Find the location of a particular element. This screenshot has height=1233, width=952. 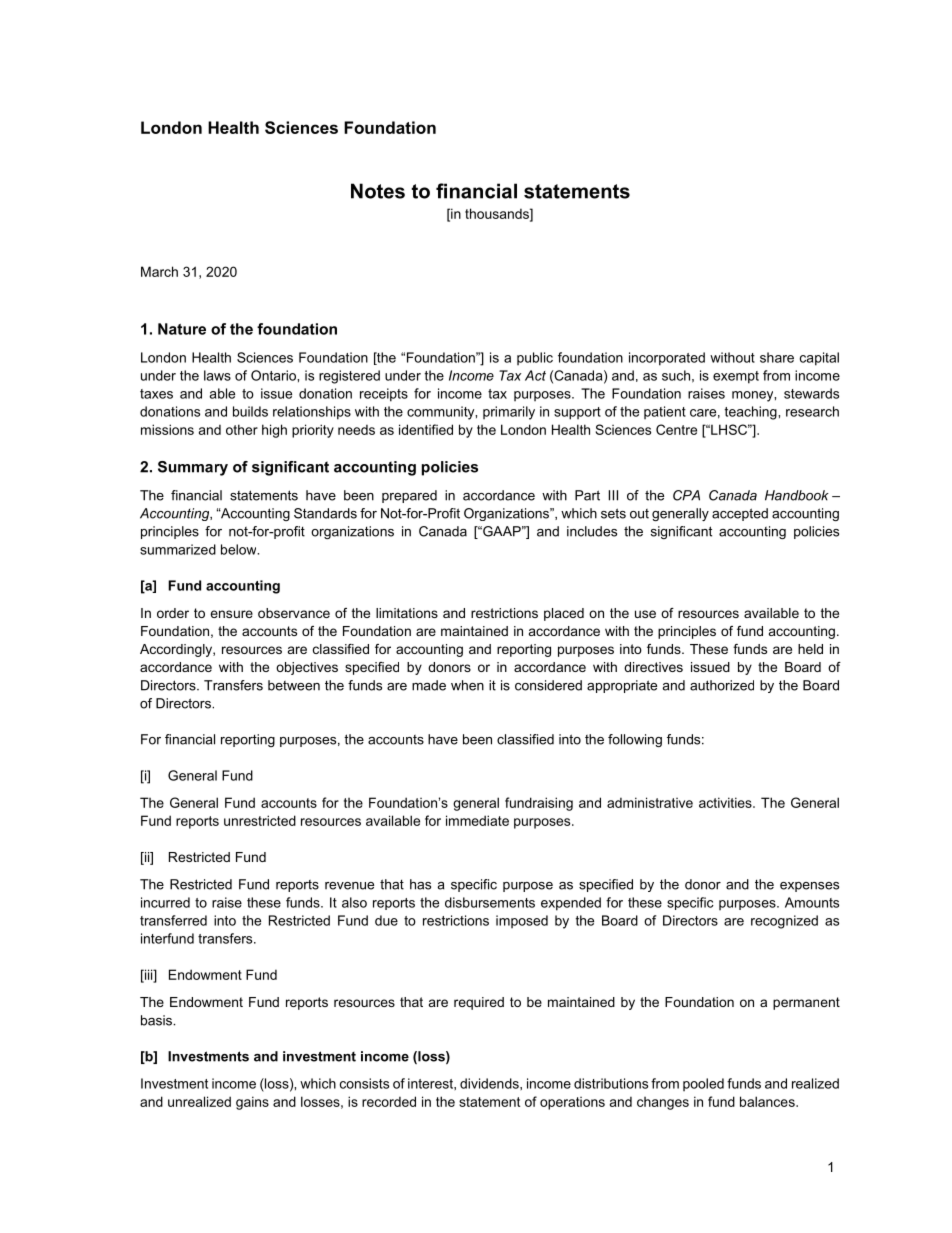

Notes is located at coordinates (378, 191).
